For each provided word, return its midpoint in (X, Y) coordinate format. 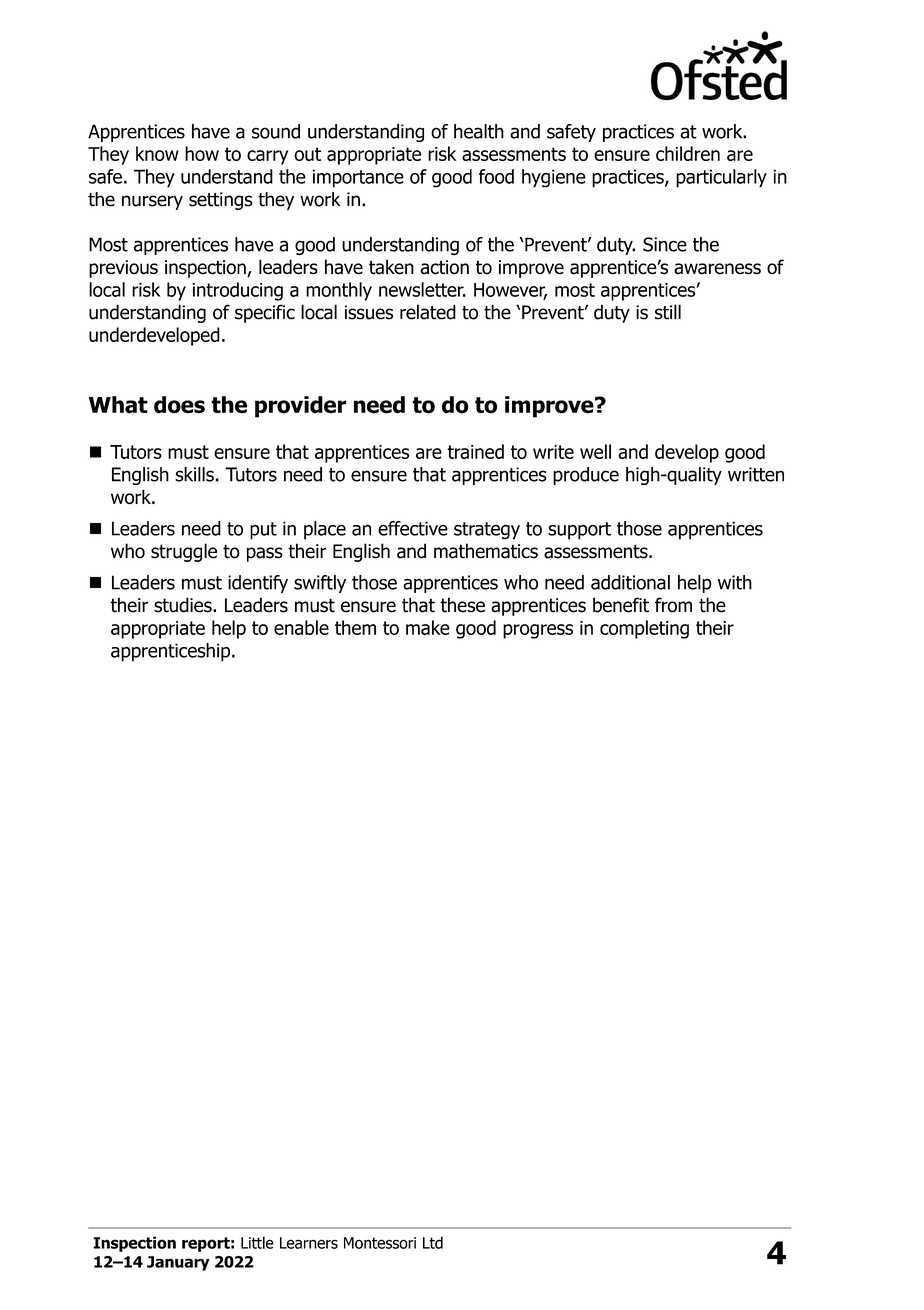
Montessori (380, 1243)
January (178, 1263)
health (479, 131)
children (688, 153)
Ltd (433, 1242)
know (157, 153)
